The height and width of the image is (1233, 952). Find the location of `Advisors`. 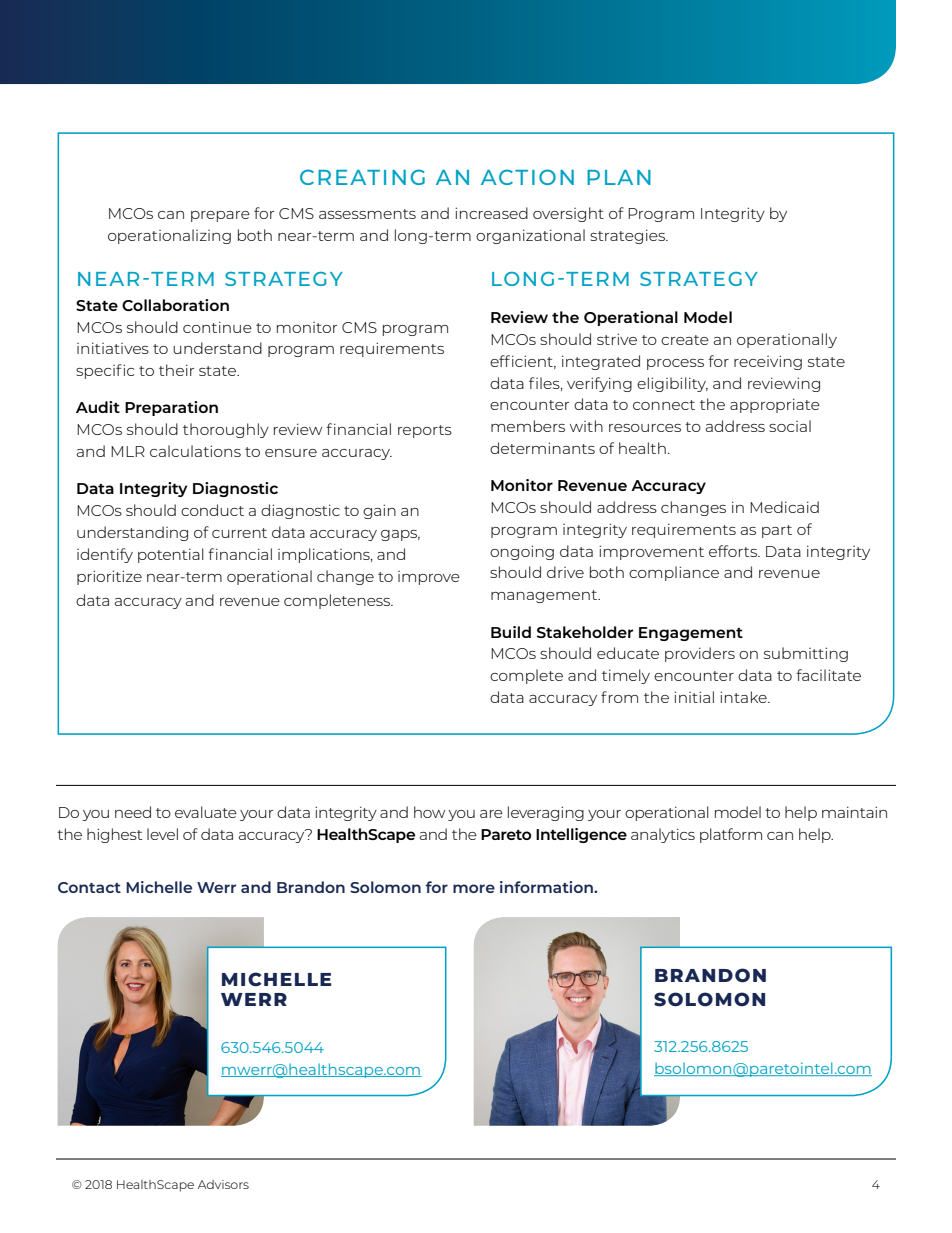

Advisors is located at coordinates (223, 1184).
